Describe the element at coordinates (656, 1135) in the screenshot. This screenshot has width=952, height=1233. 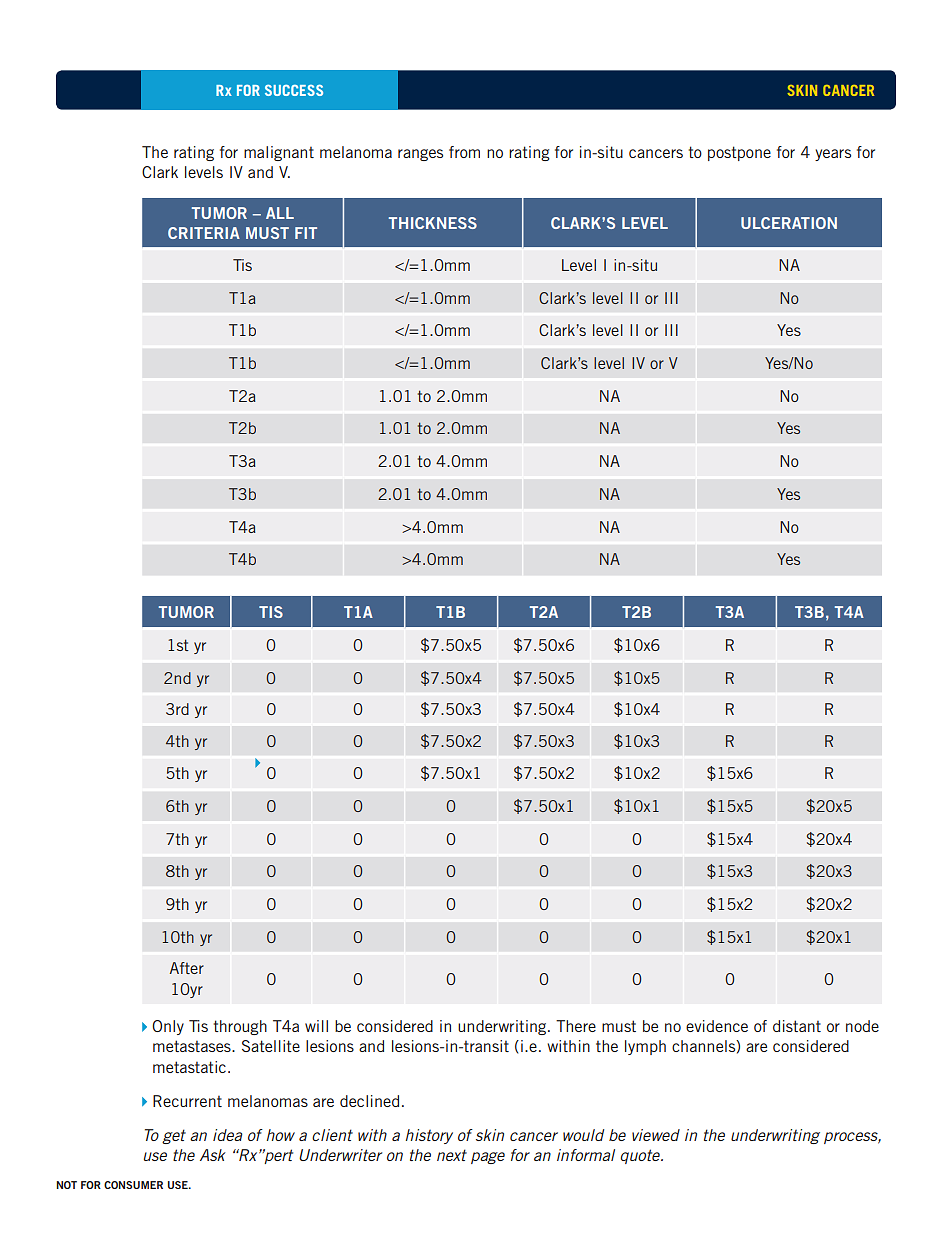
I see `viewed` at that location.
